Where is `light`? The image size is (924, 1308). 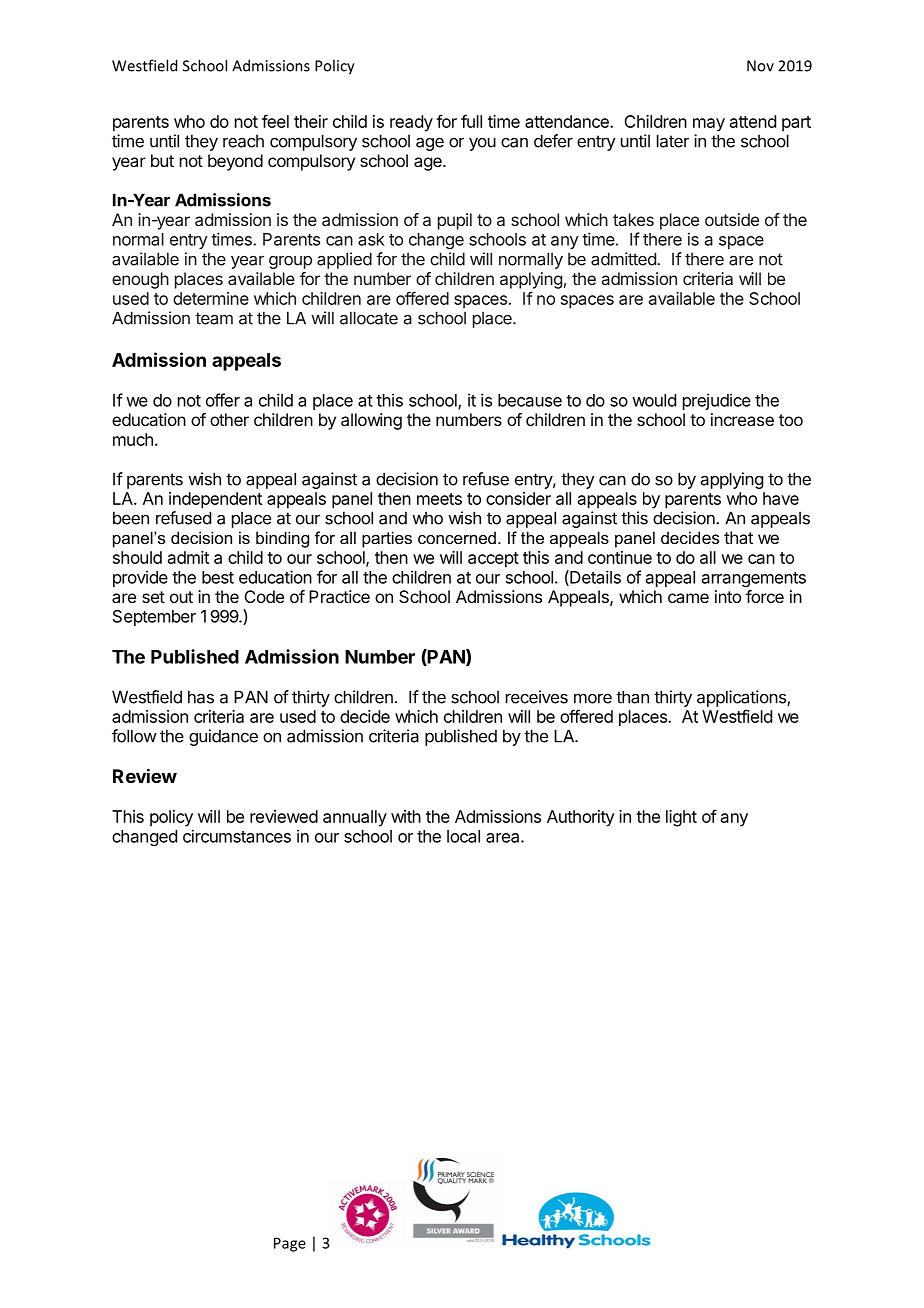 light is located at coordinates (681, 818).
